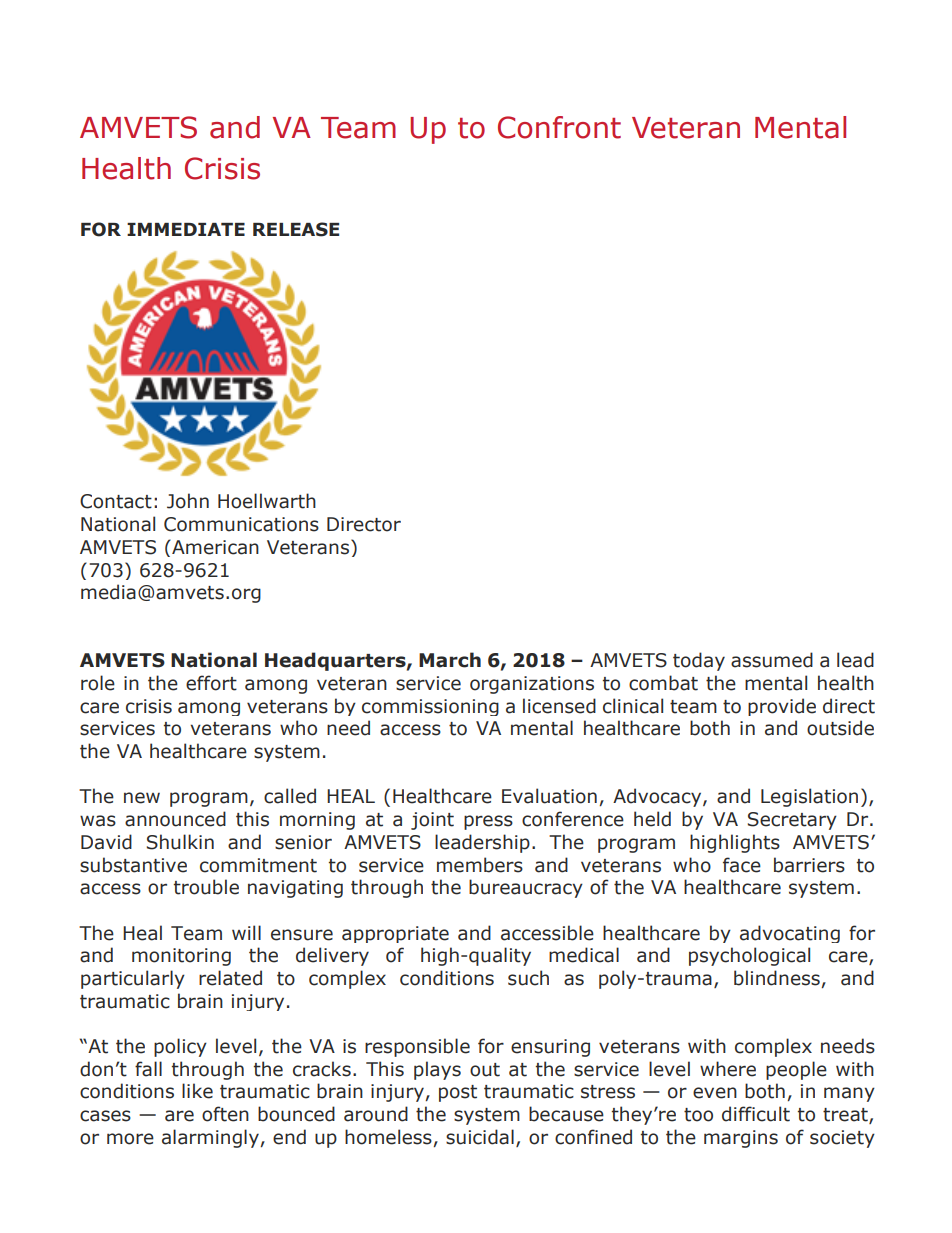  What do you see at coordinates (559, 127) in the screenshot?
I see `Confront` at bounding box center [559, 127].
